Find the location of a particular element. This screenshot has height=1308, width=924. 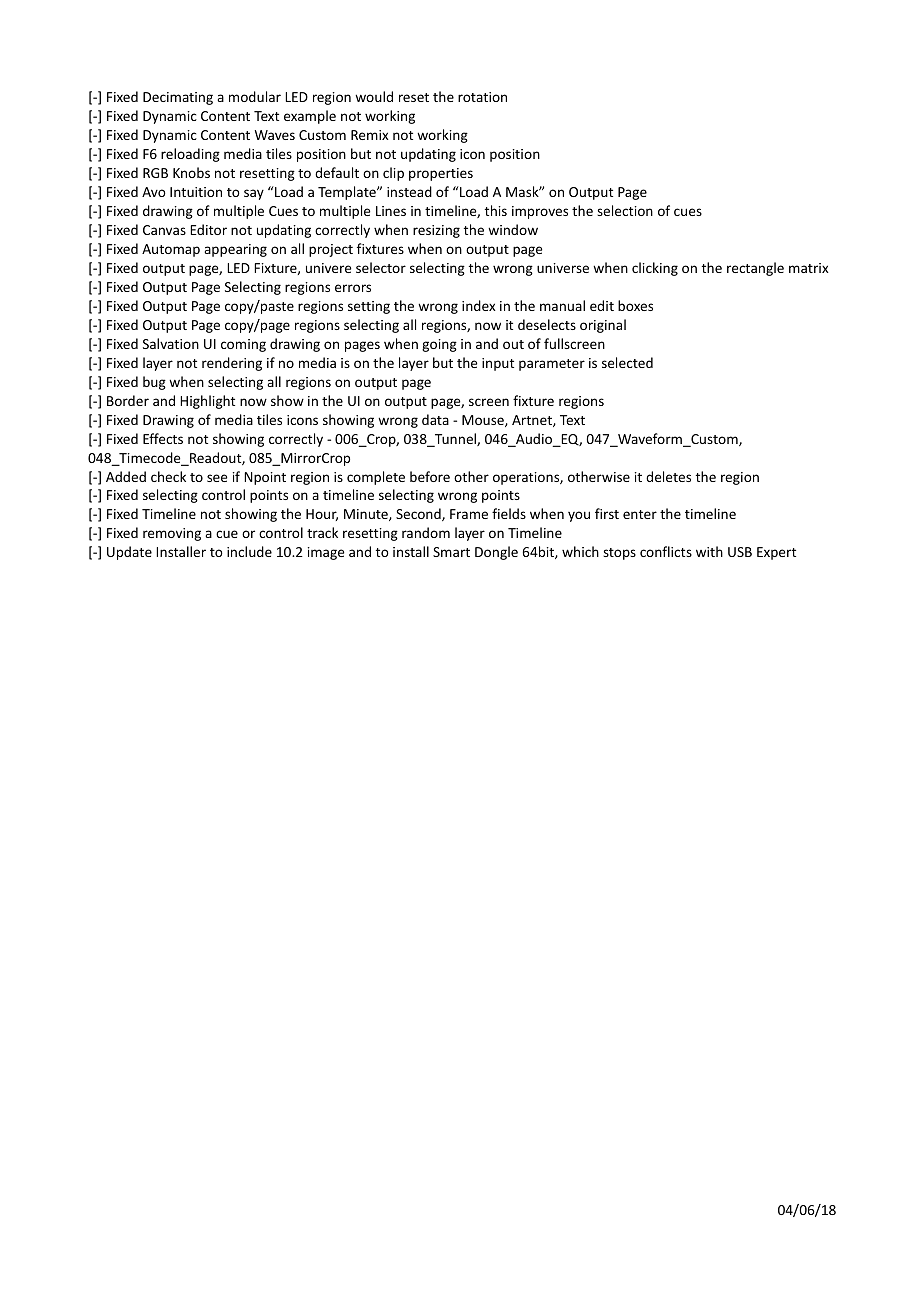

rectangle is located at coordinates (755, 269).
